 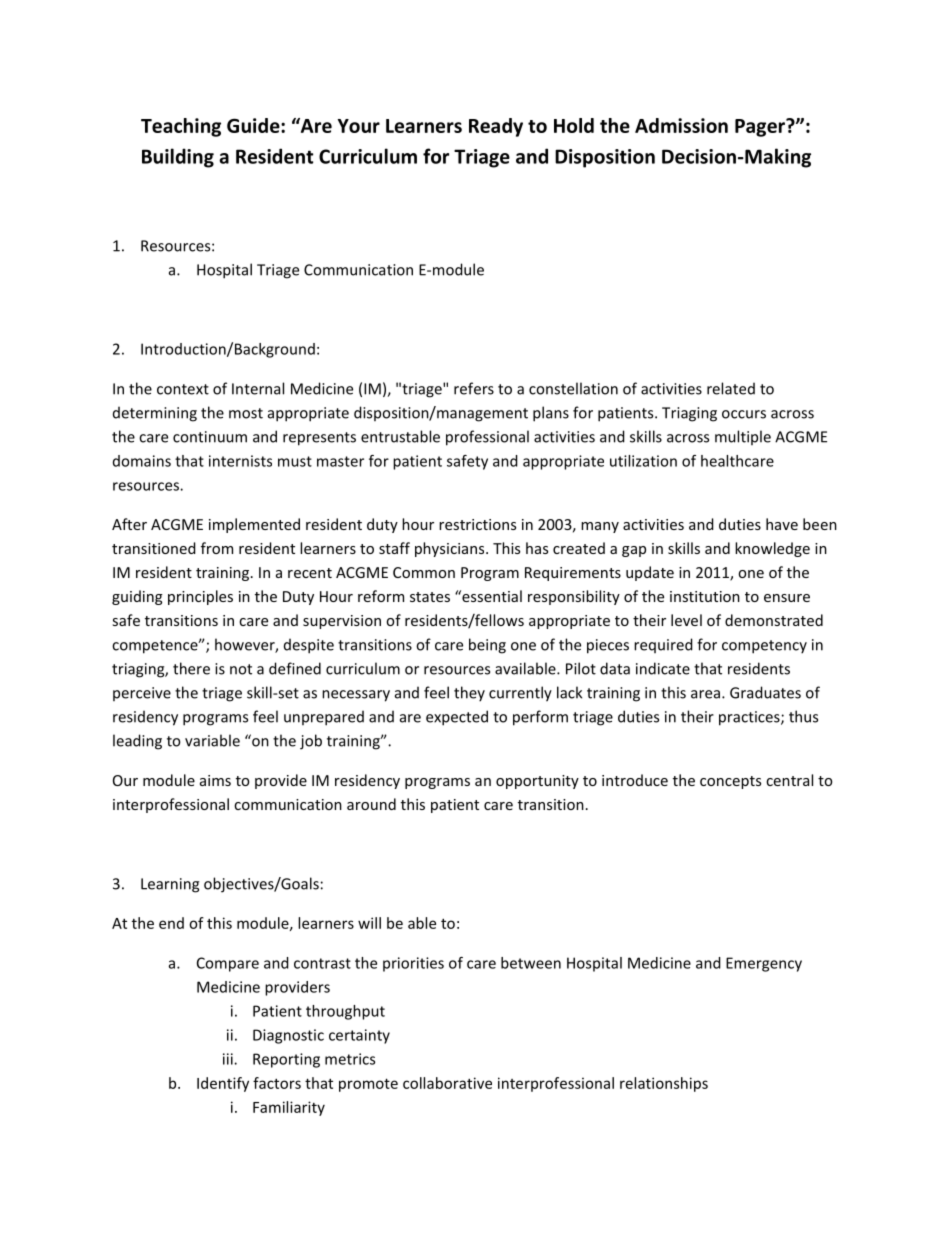 I want to click on being, so click(x=487, y=646).
